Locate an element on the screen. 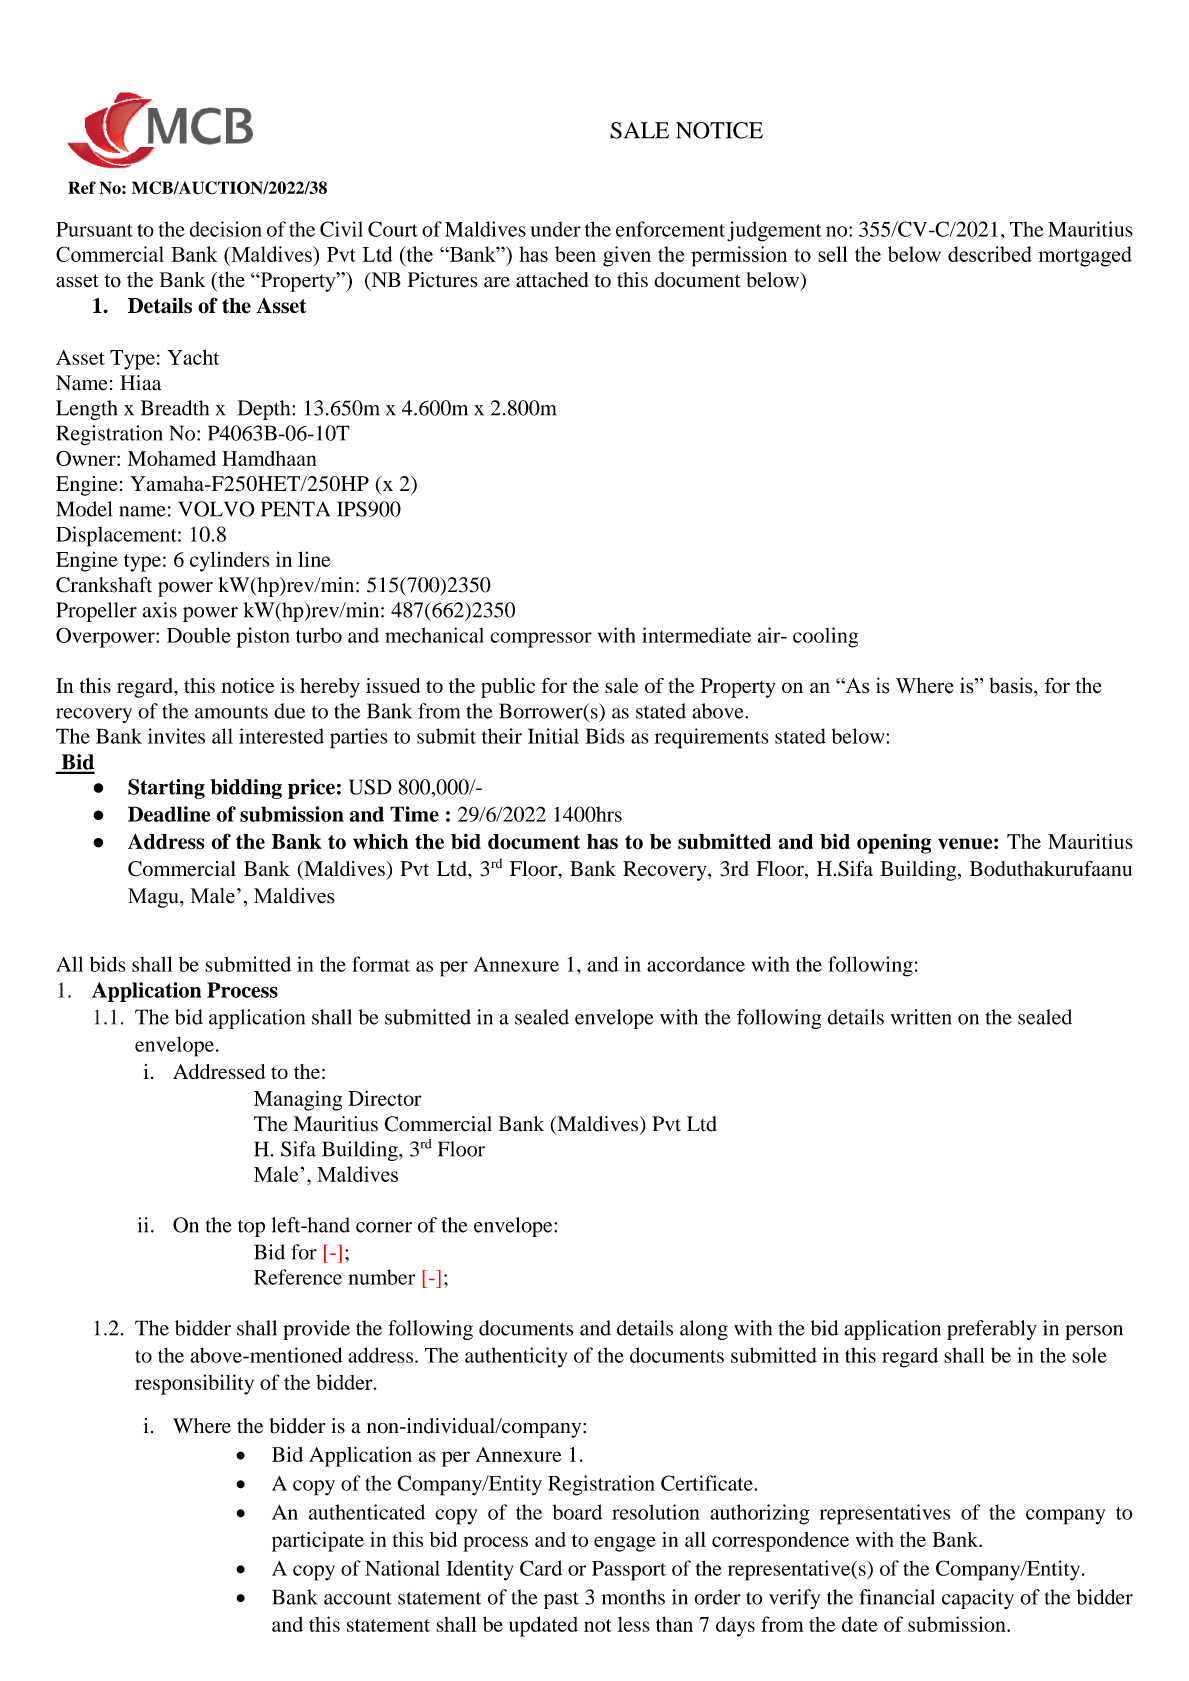 The width and height of the screenshot is (1189, 1681). written is located at coordinates (921, 1017).
